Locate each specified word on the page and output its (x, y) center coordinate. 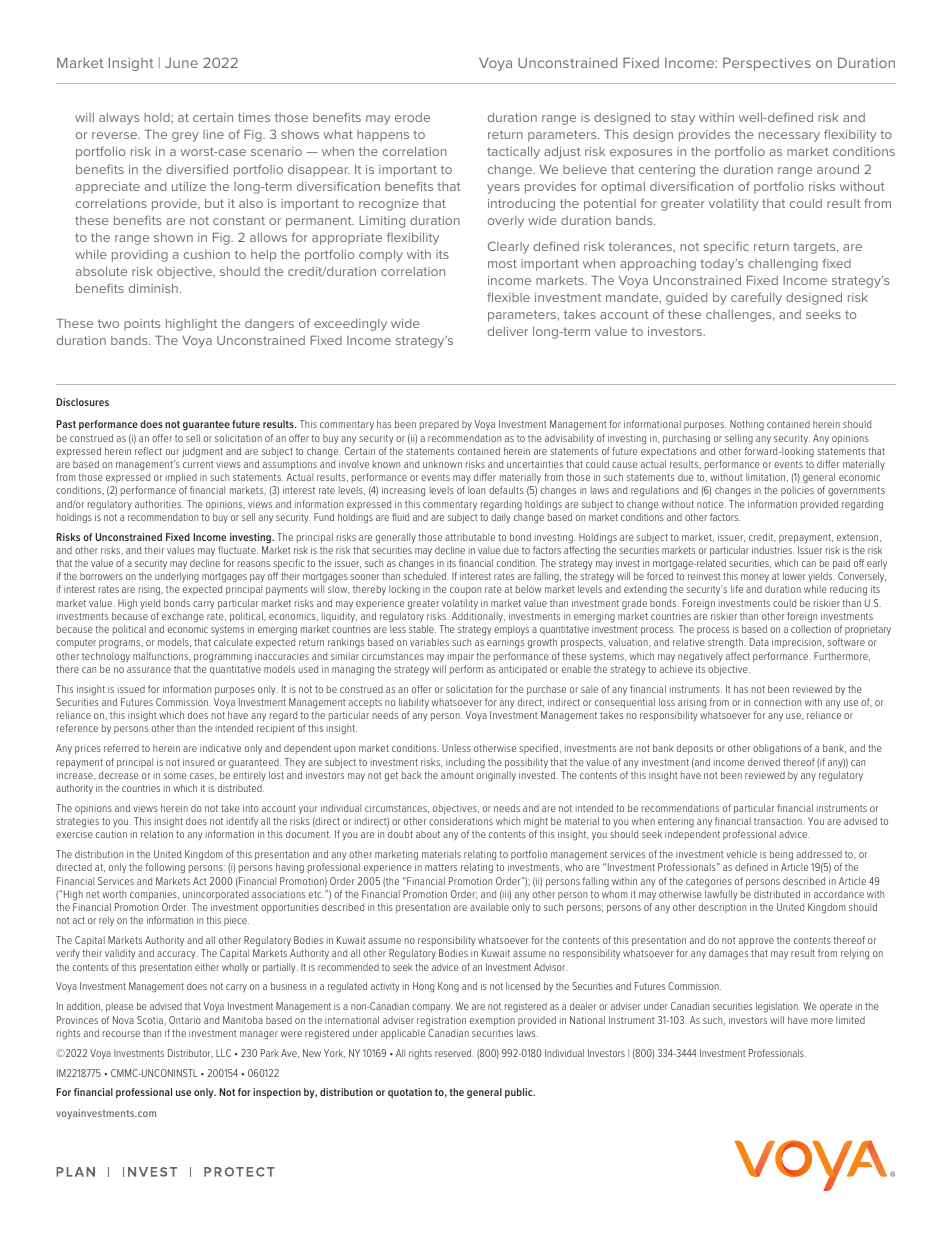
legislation (778, 1007)
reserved (454, 1053)
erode (412, 117)
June (181, 62)
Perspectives (767, 64)
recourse (121, 1034)
